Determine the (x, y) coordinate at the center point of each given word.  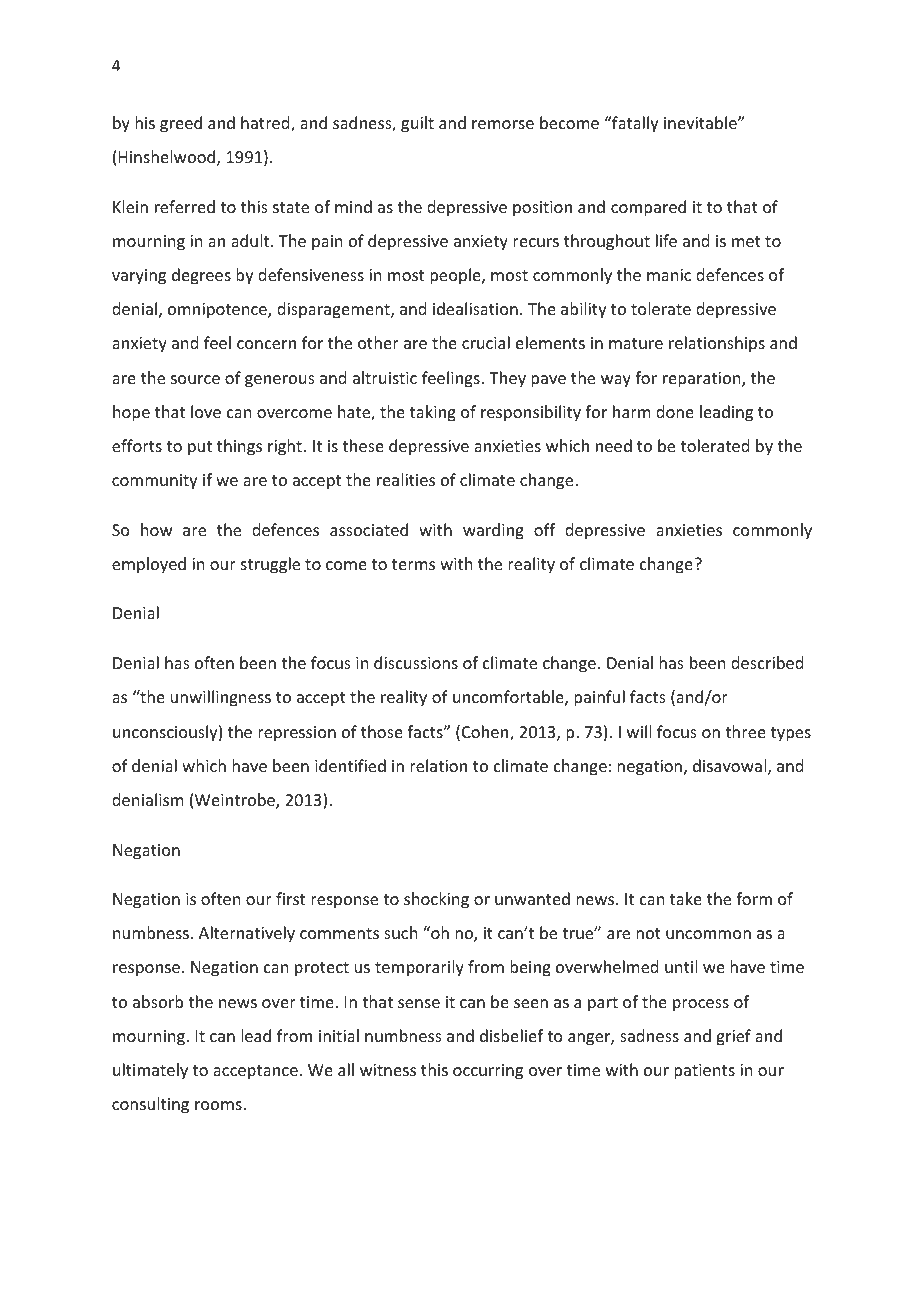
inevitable (701, 122)
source (195, 379)
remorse (503, 124)
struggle (270, 565)
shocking (436, 900)
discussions (416, 662)
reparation (703, 380)
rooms (219, 1105)
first (290, 898)
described (767, 662)
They (507, 379)
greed (181, 124)
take (686, 898)
